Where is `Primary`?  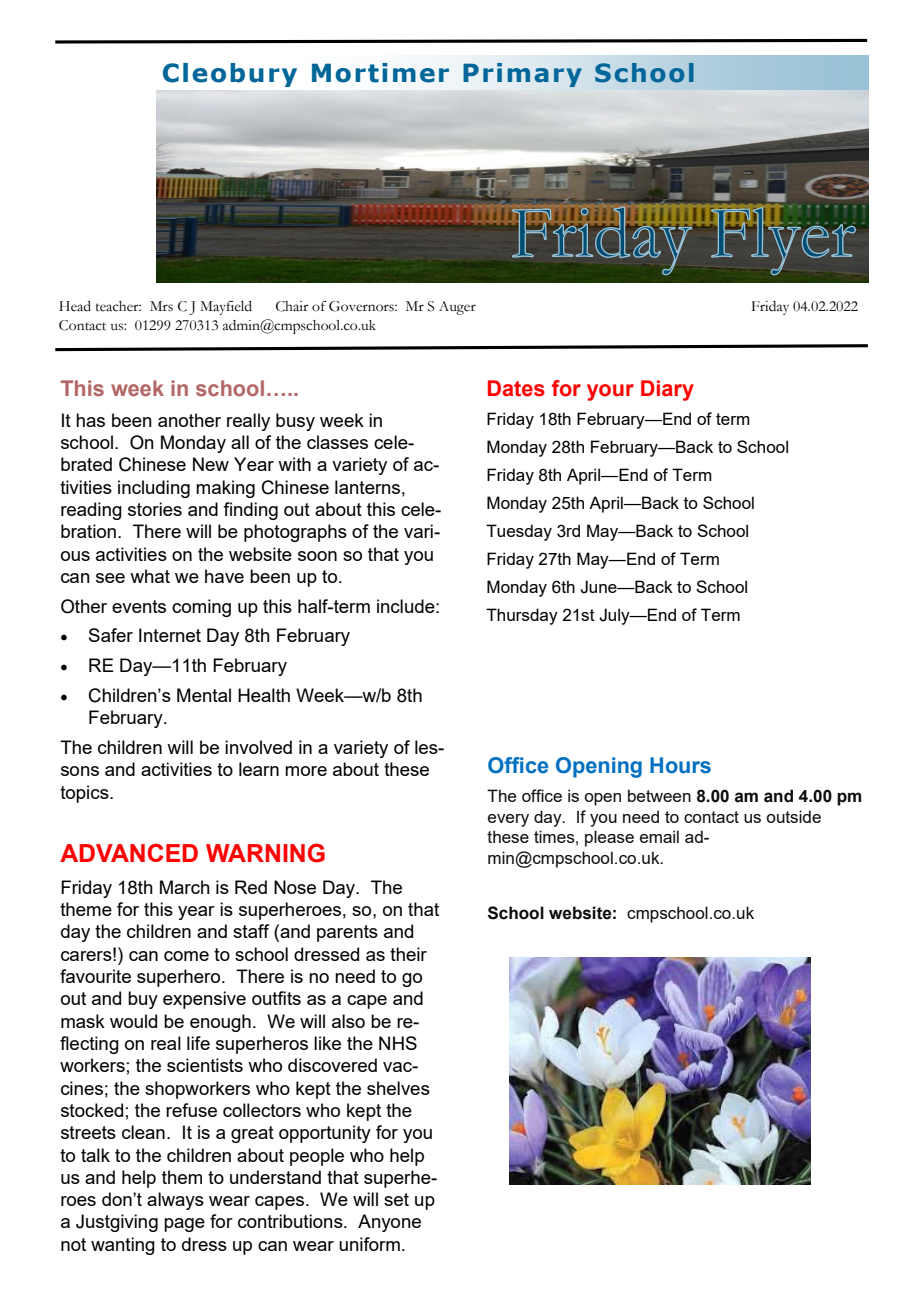 Primary is located at coordinates (522, 75).
